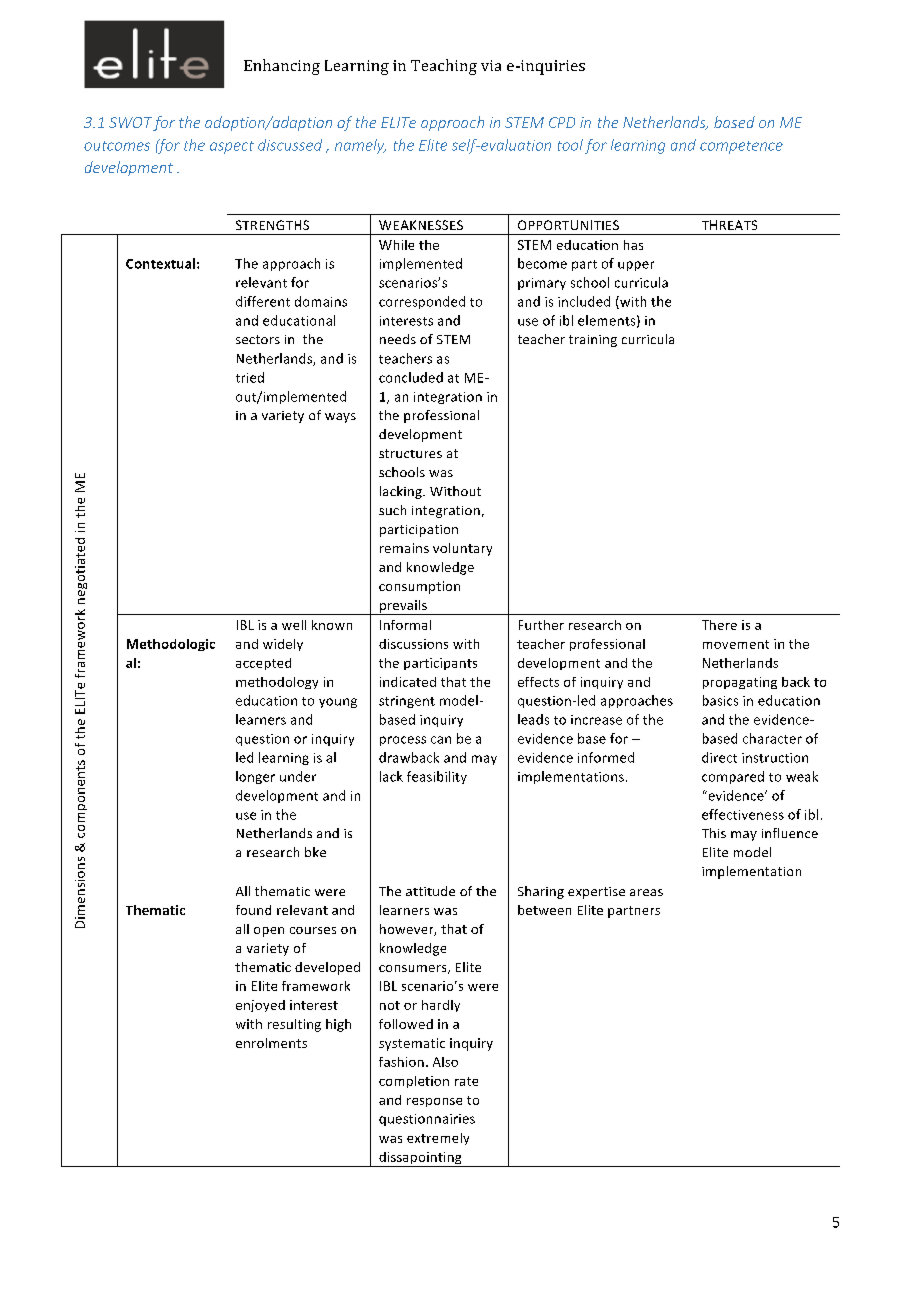  What do you see at coordinates (250, 377) in the screenshot?
I see `tried` at bounding box center [250, 377].
